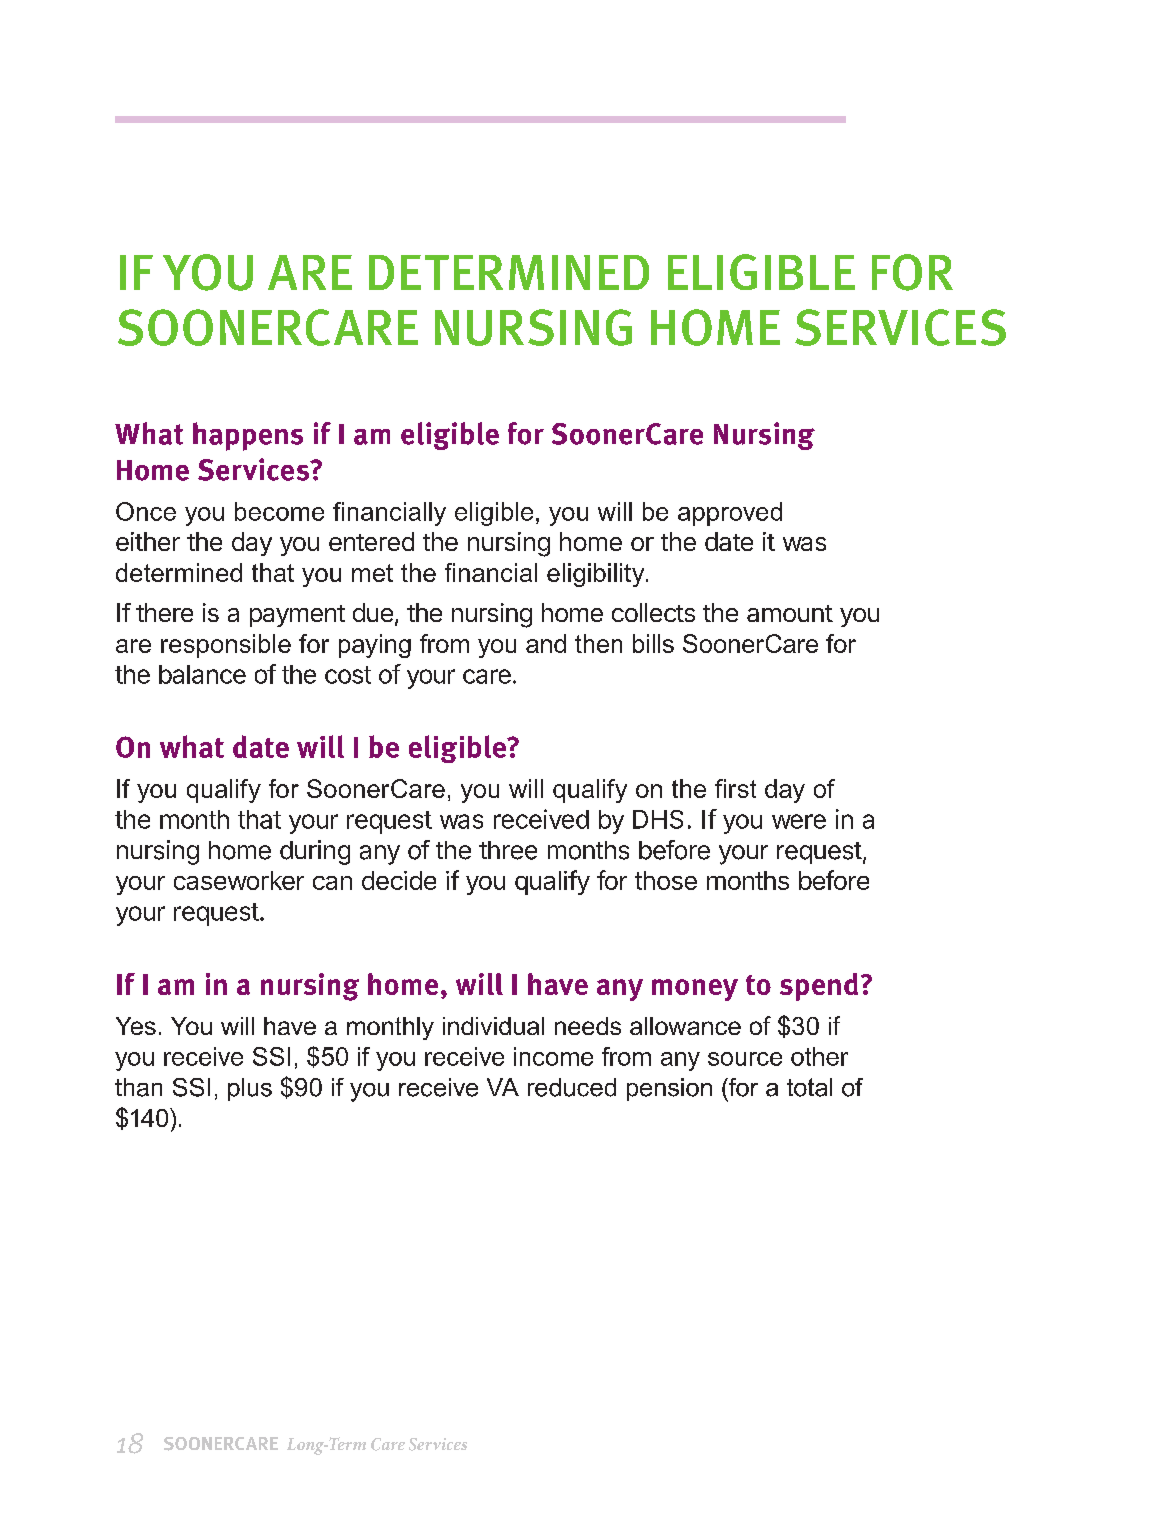 This page has width=1150, height=1534. I want to click on balance, so click(202, 674).
